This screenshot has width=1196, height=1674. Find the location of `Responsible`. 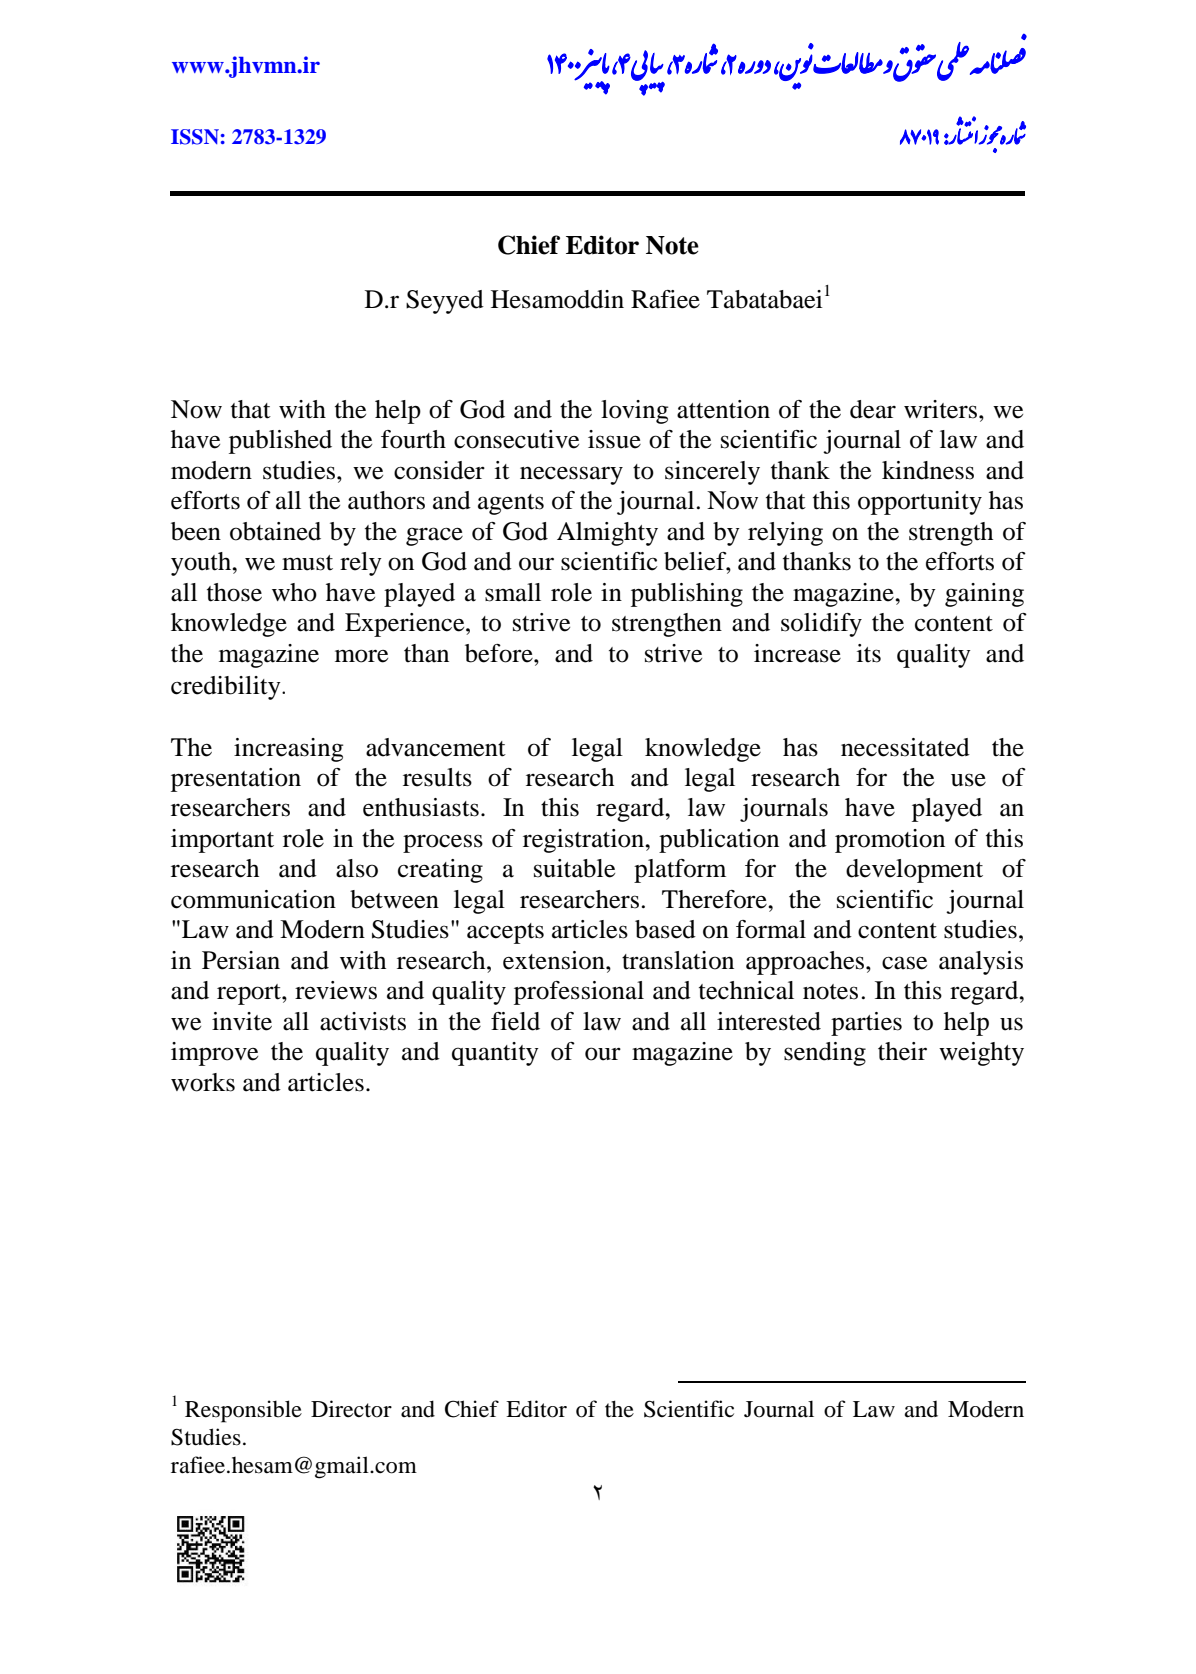

Responsible is located at coordinates (243, 1411).
